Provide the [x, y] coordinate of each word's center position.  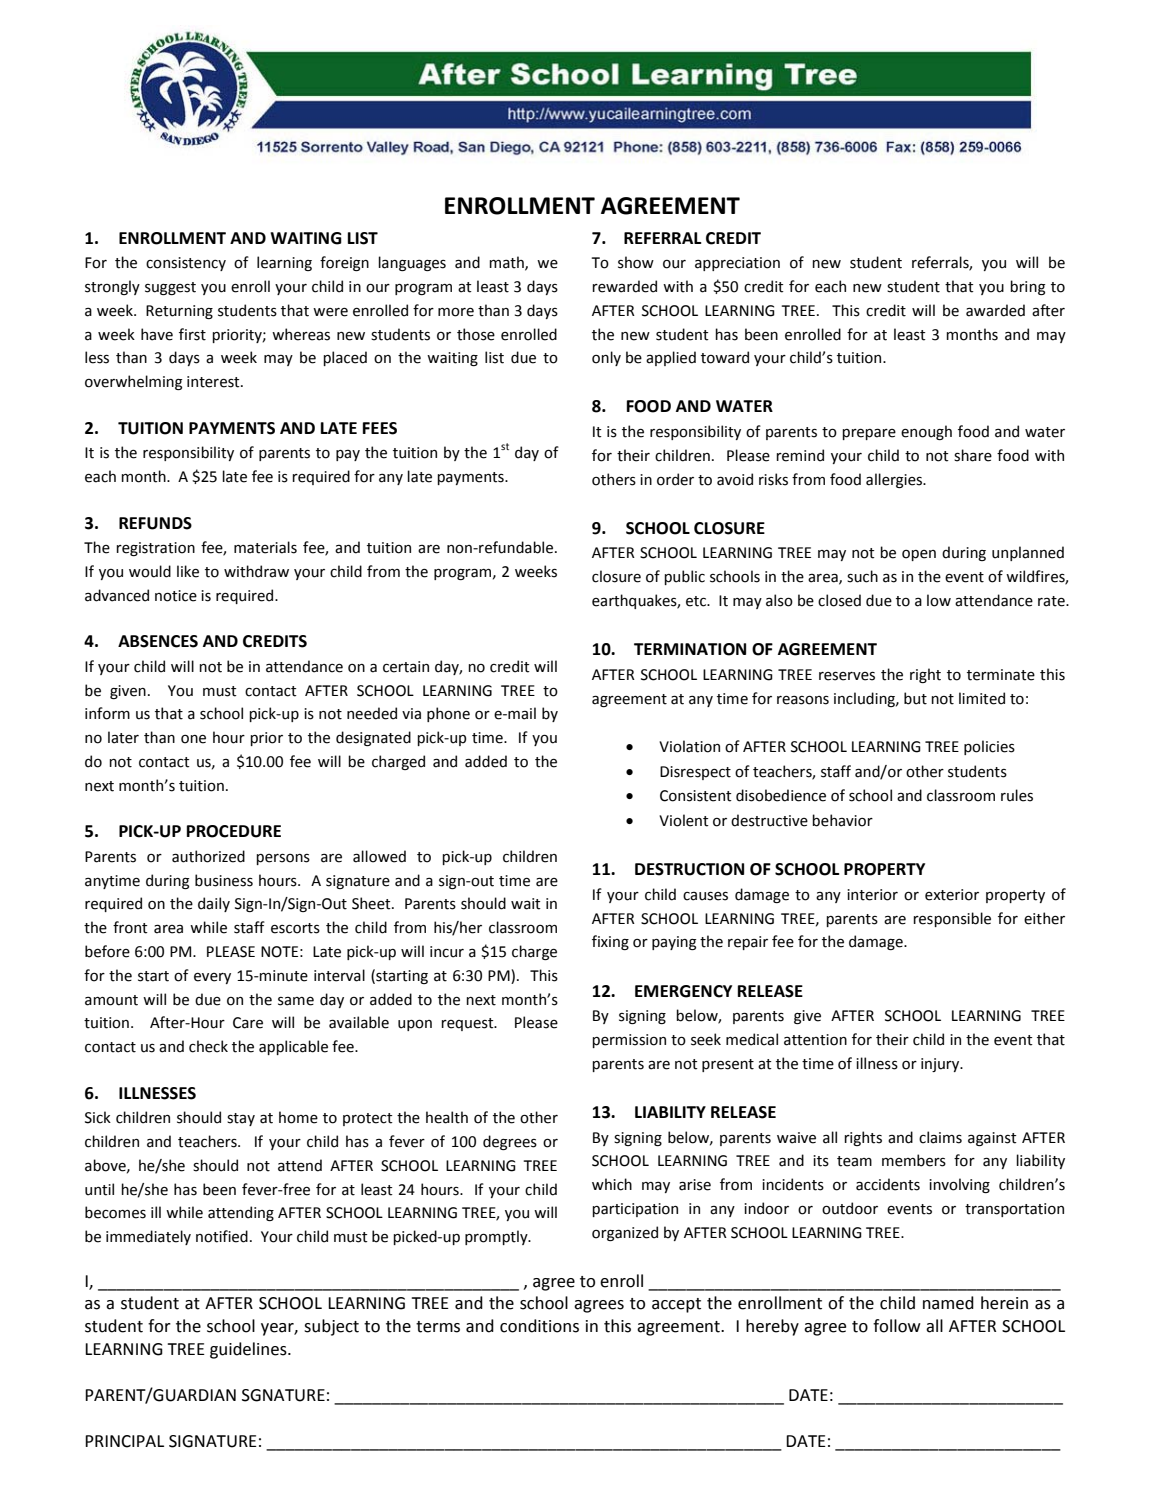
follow [897, 1326]
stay [241, 1119]
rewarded [624, 286]
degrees [510, 1142]
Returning [179, 312]
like [188, 571]
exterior [952, 895]
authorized [208, 856]
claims [940, 1137]
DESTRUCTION [689, 869]
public [684, 577]
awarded [995, 310]
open [919, 555]
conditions [539, 1326]
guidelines [249, 1350]
